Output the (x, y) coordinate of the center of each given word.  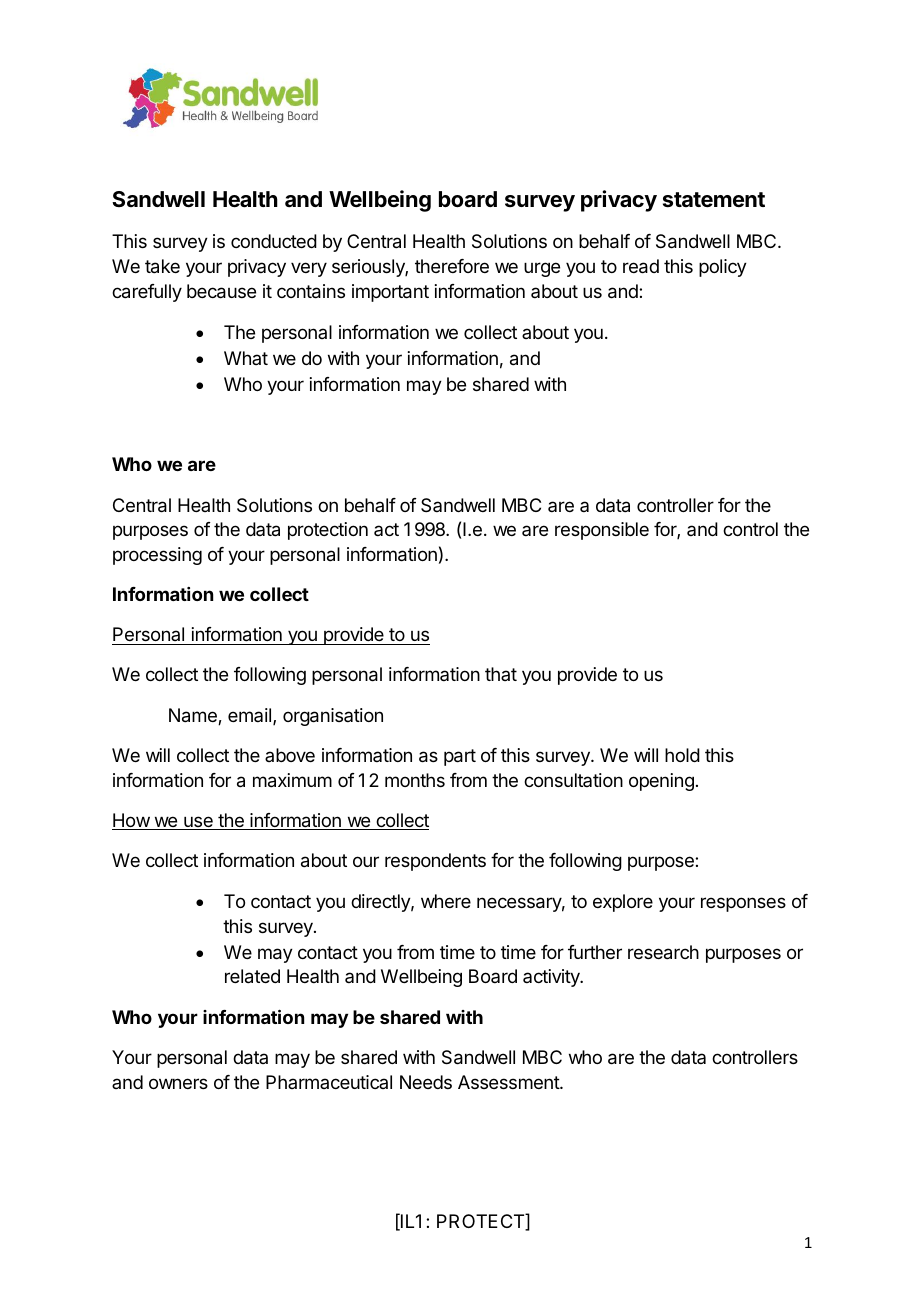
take (162, 266)
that (501, 674)
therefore (452, 266)
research (663, 952)
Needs (426, 1082)
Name (194, 716)
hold (682, 755)
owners (178, 1083)
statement (714, 200)
